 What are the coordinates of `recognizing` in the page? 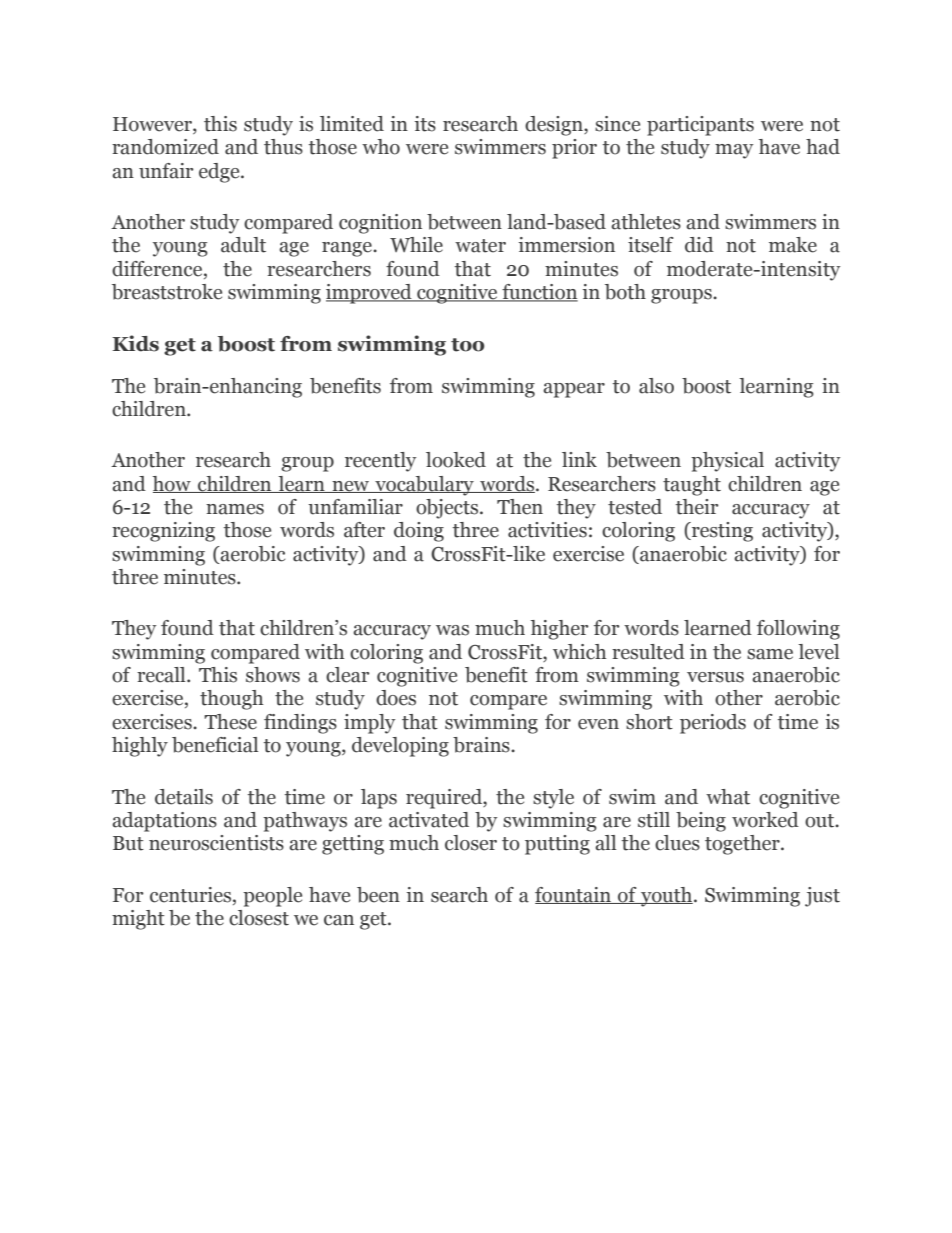 It's located at (163, 532).
